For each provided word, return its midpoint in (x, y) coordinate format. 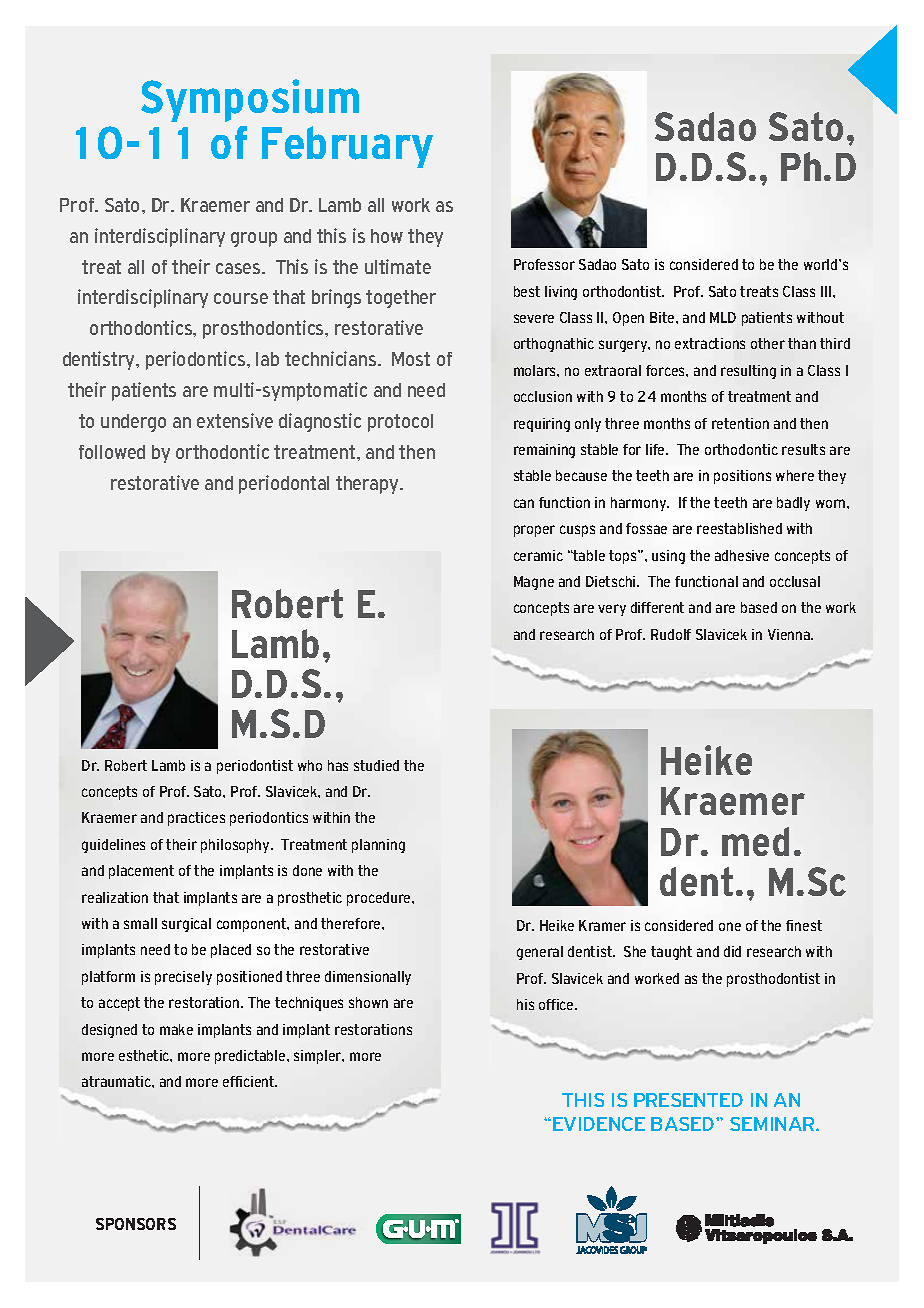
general (540, 953)
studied (376, 765)
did (732, 951)
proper (534, 531)
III (827, 291)
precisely (183, 978)
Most (411, 359)
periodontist (255, 767)
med (755, 841)
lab (267, 359)
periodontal (284, 484)
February (347, 147)
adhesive (742, 555)
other (768, 343)
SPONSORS (136, 1224)
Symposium (250, 100)
